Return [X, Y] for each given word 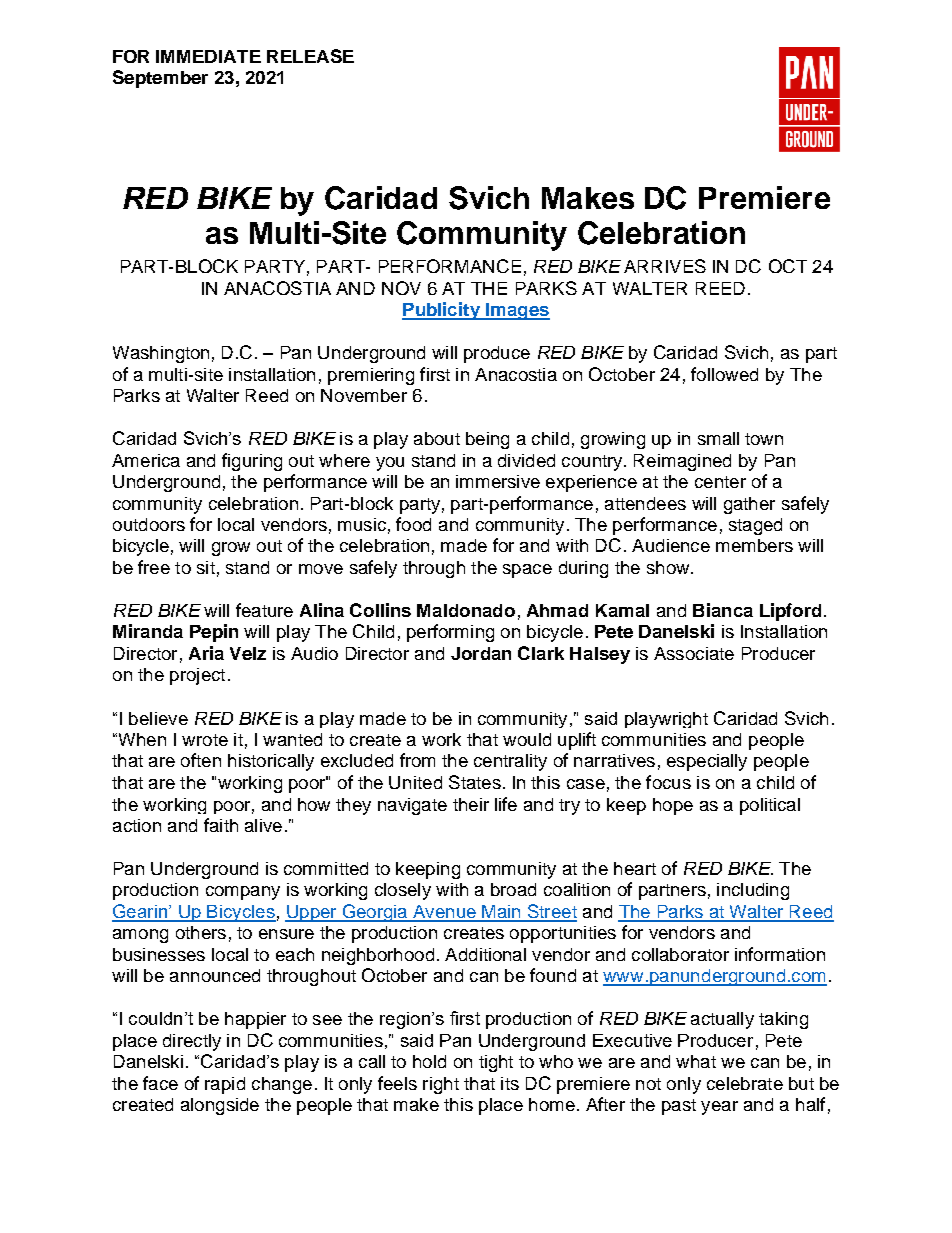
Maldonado [466, 610]
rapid [225, 1085]
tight [496, 1063]
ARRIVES [665, 266]
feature [264, 610]
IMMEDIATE [208, 56]
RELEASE [310, 56]
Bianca [723, 610]
